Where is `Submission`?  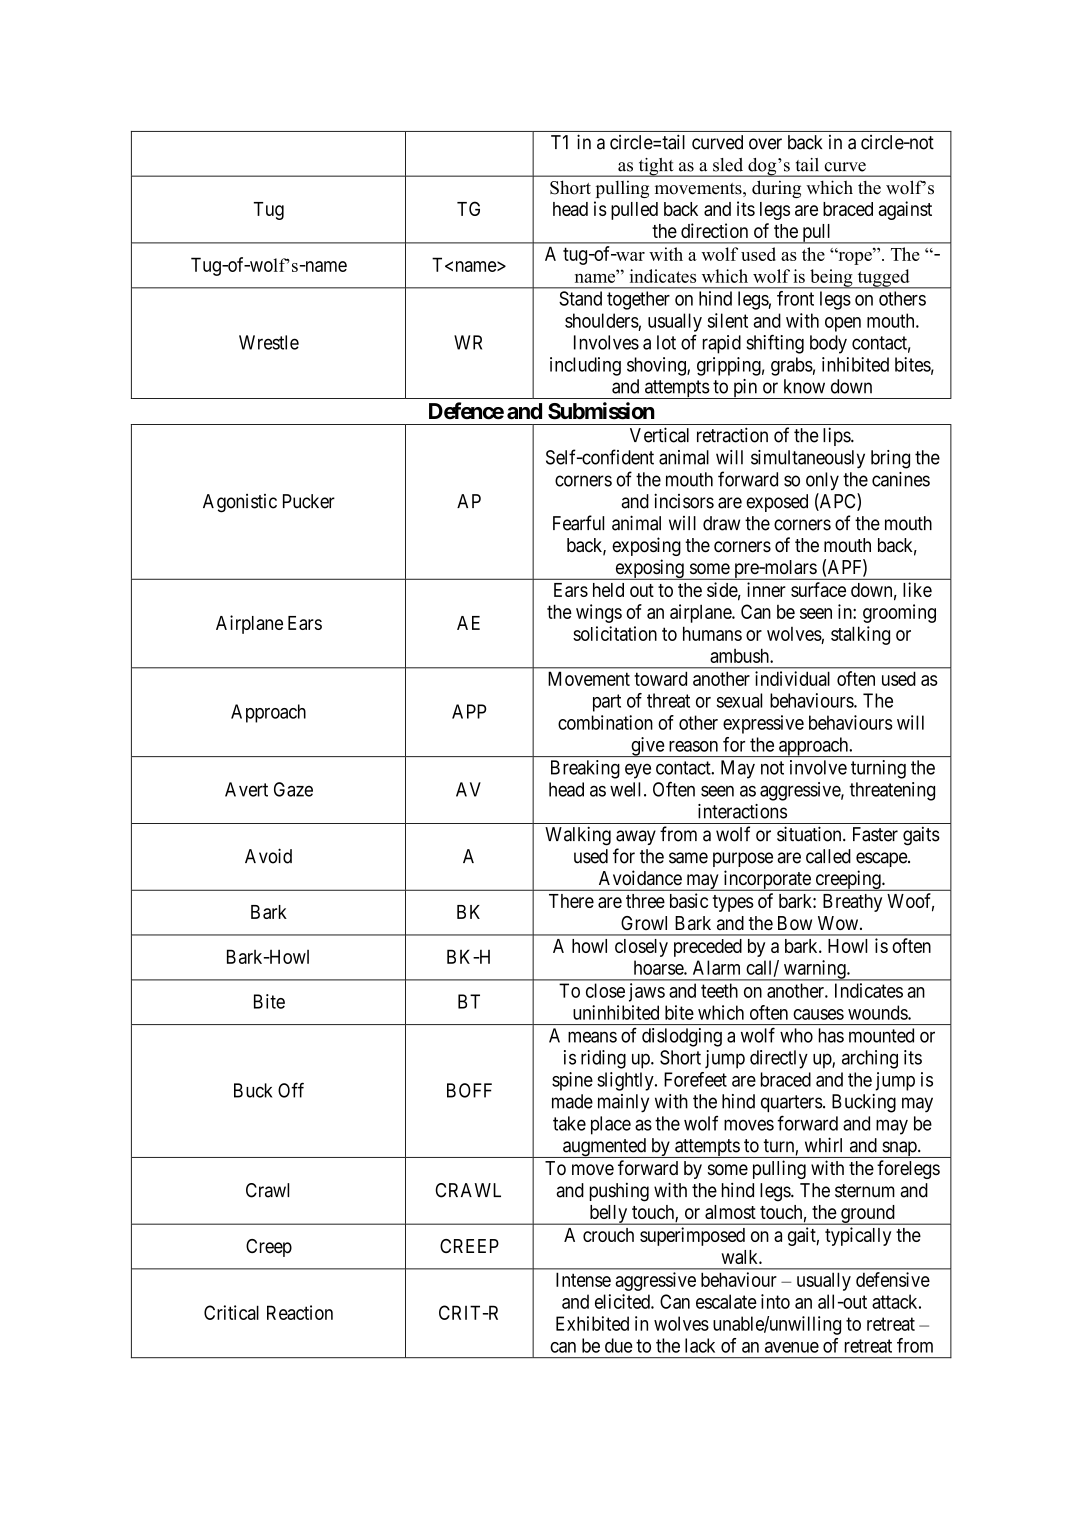
Submission is located at coordinates (601, 411).
